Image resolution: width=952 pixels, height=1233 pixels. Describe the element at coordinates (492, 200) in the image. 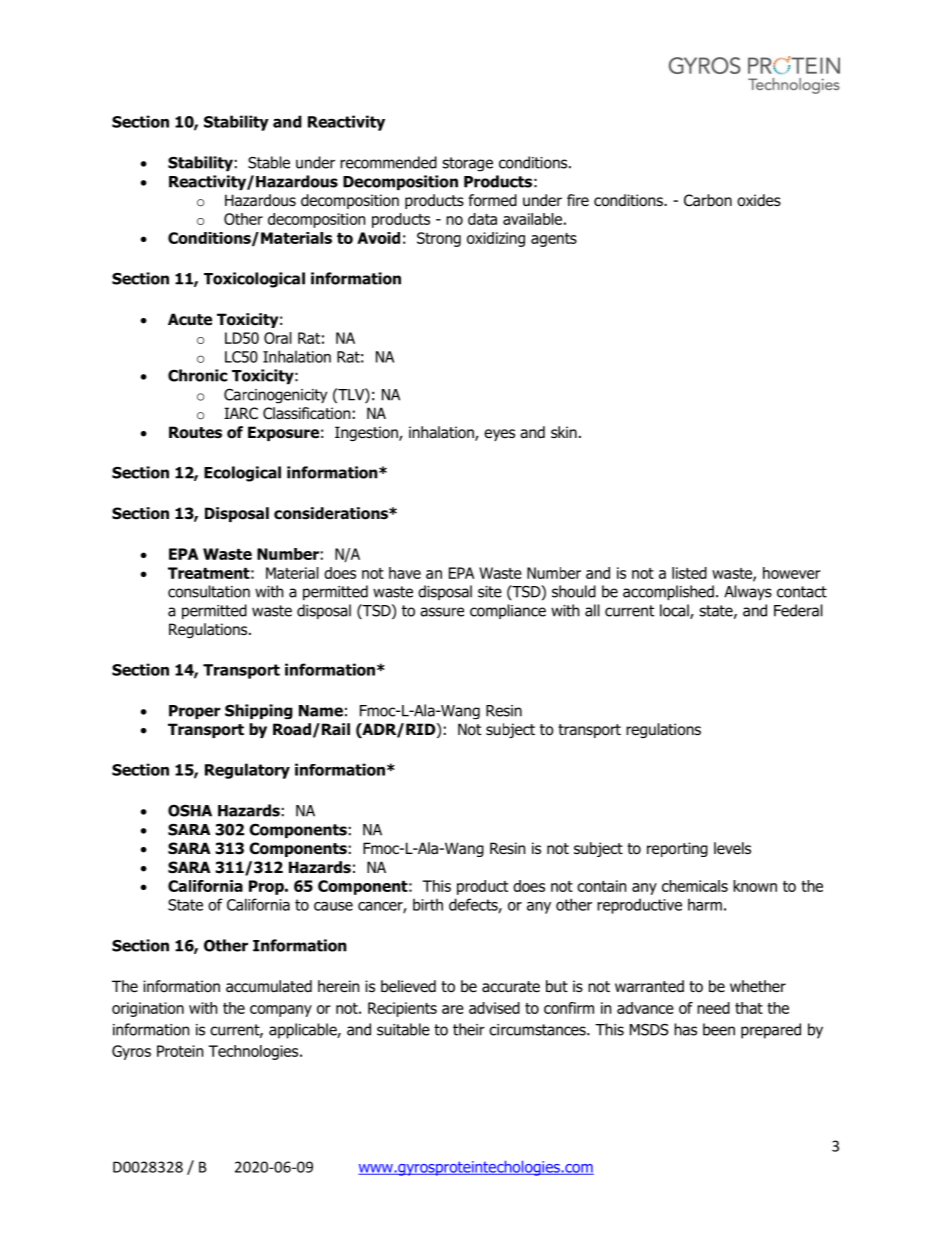

I see `formed` at that location.
